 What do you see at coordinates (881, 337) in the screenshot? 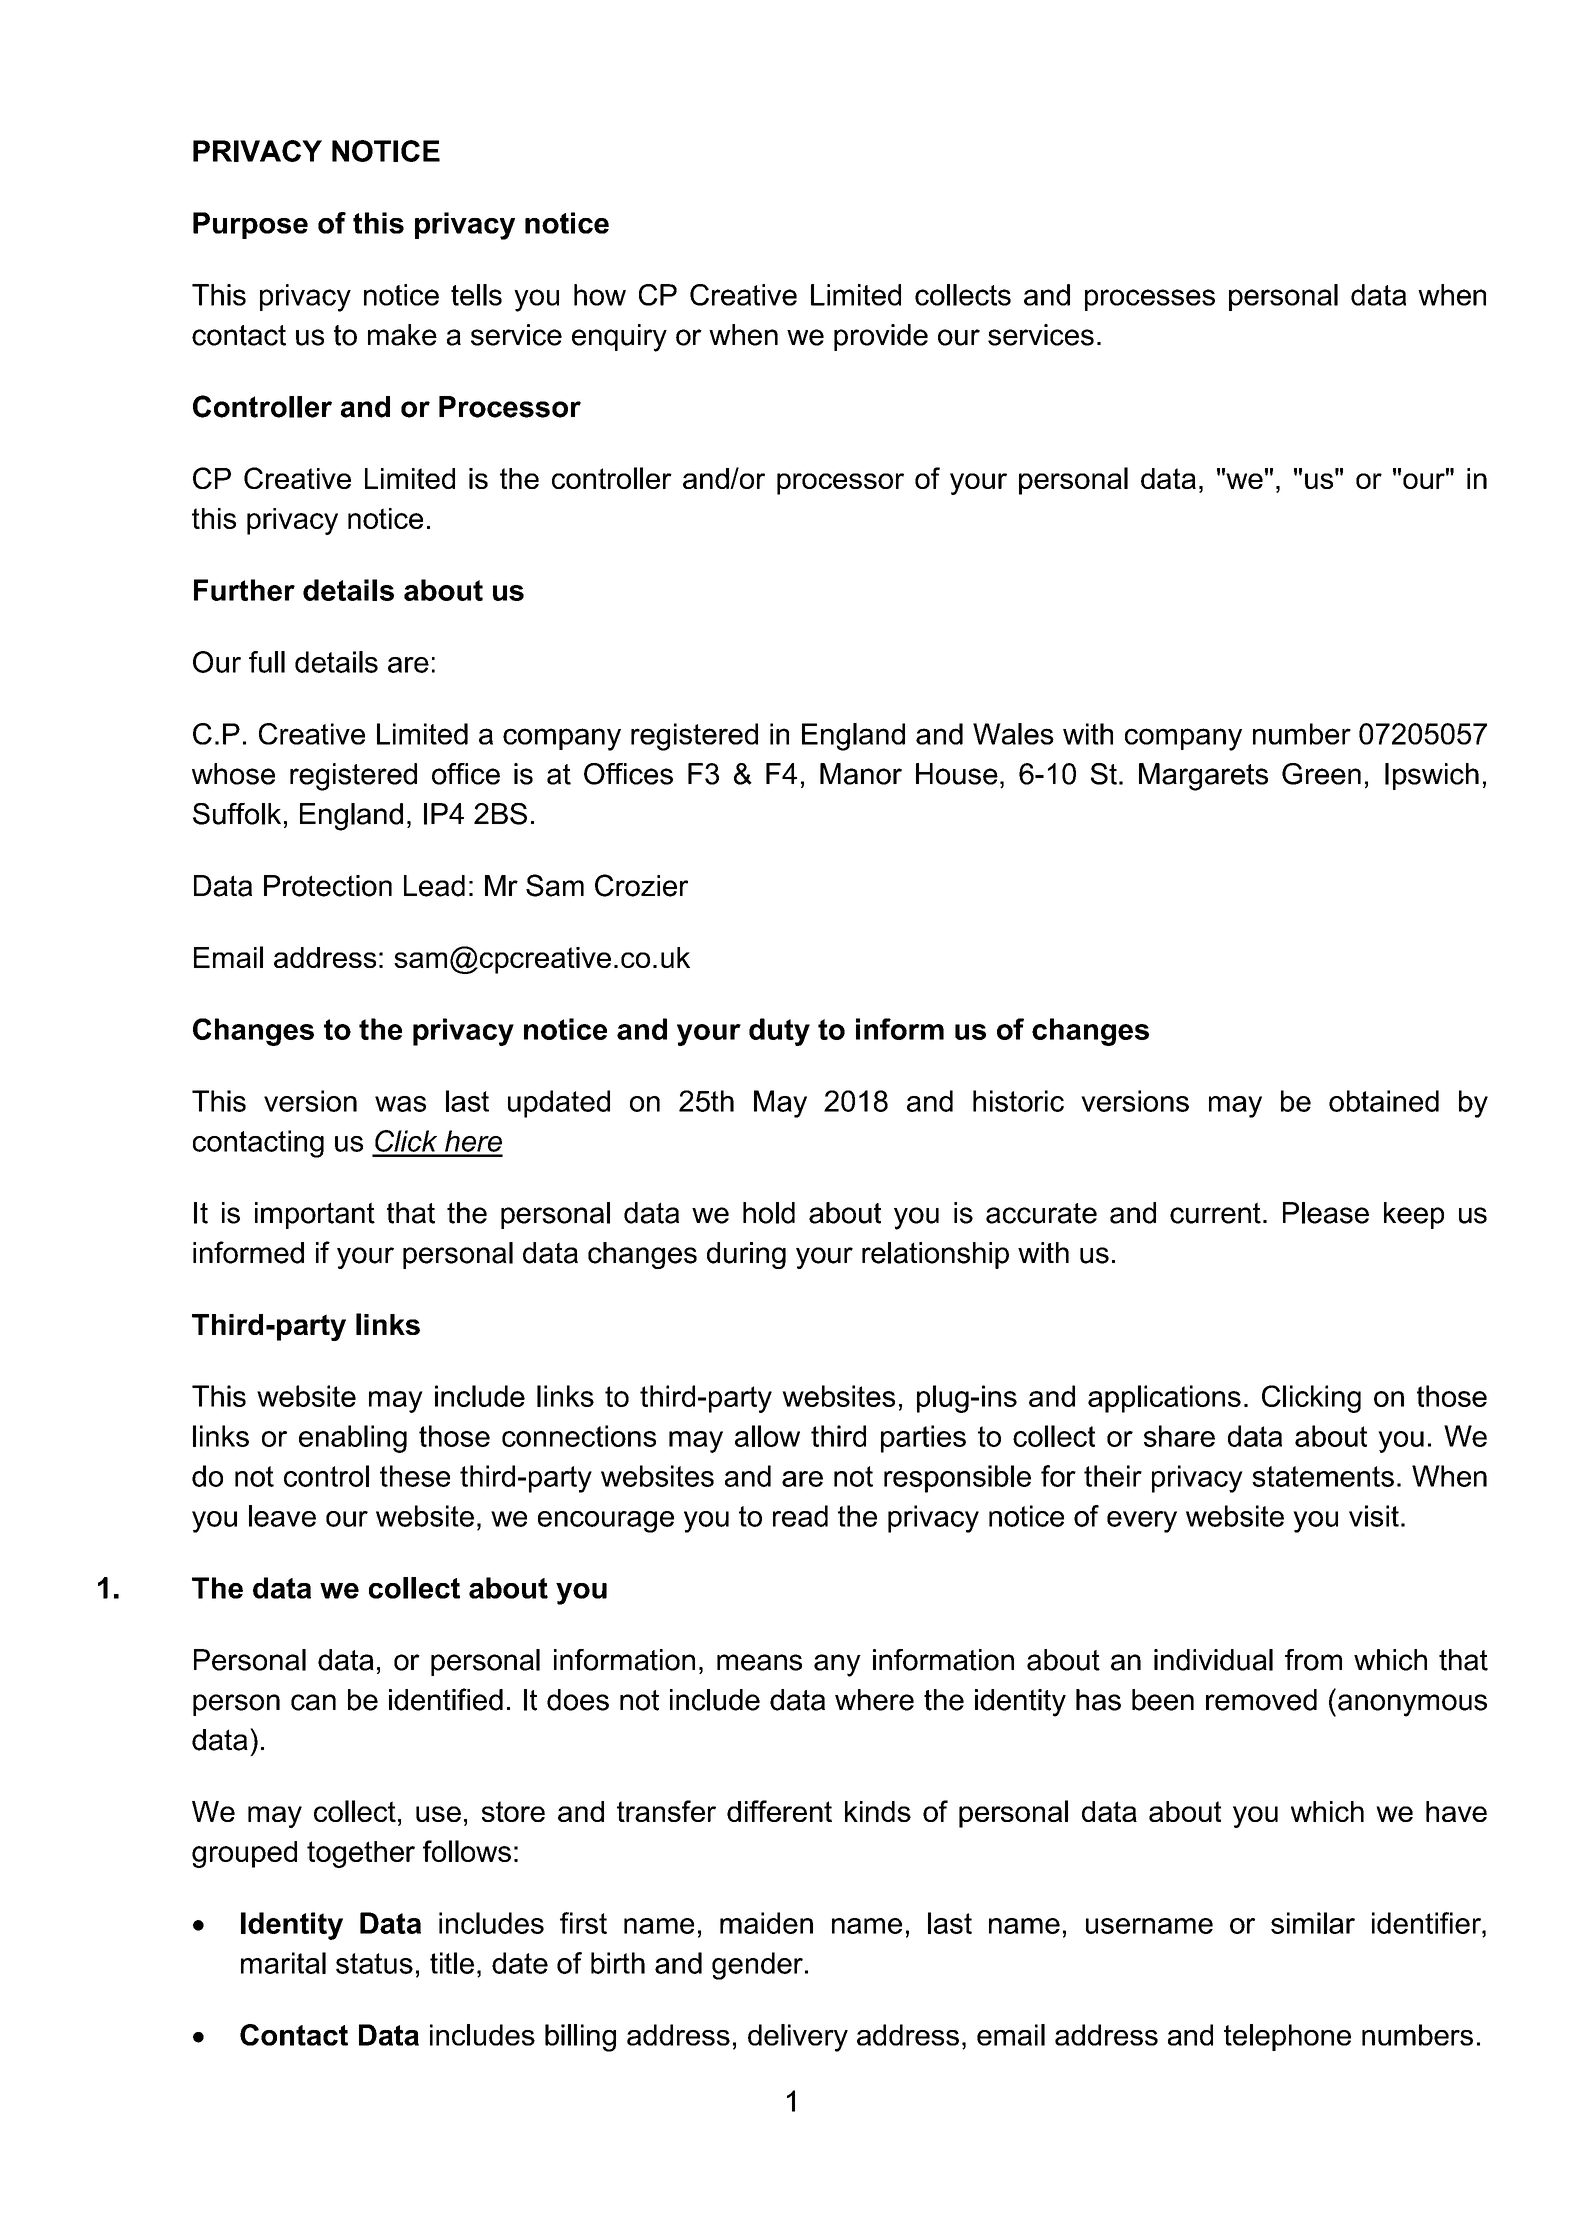
I see `provide` at bounding box center [881, 337].
